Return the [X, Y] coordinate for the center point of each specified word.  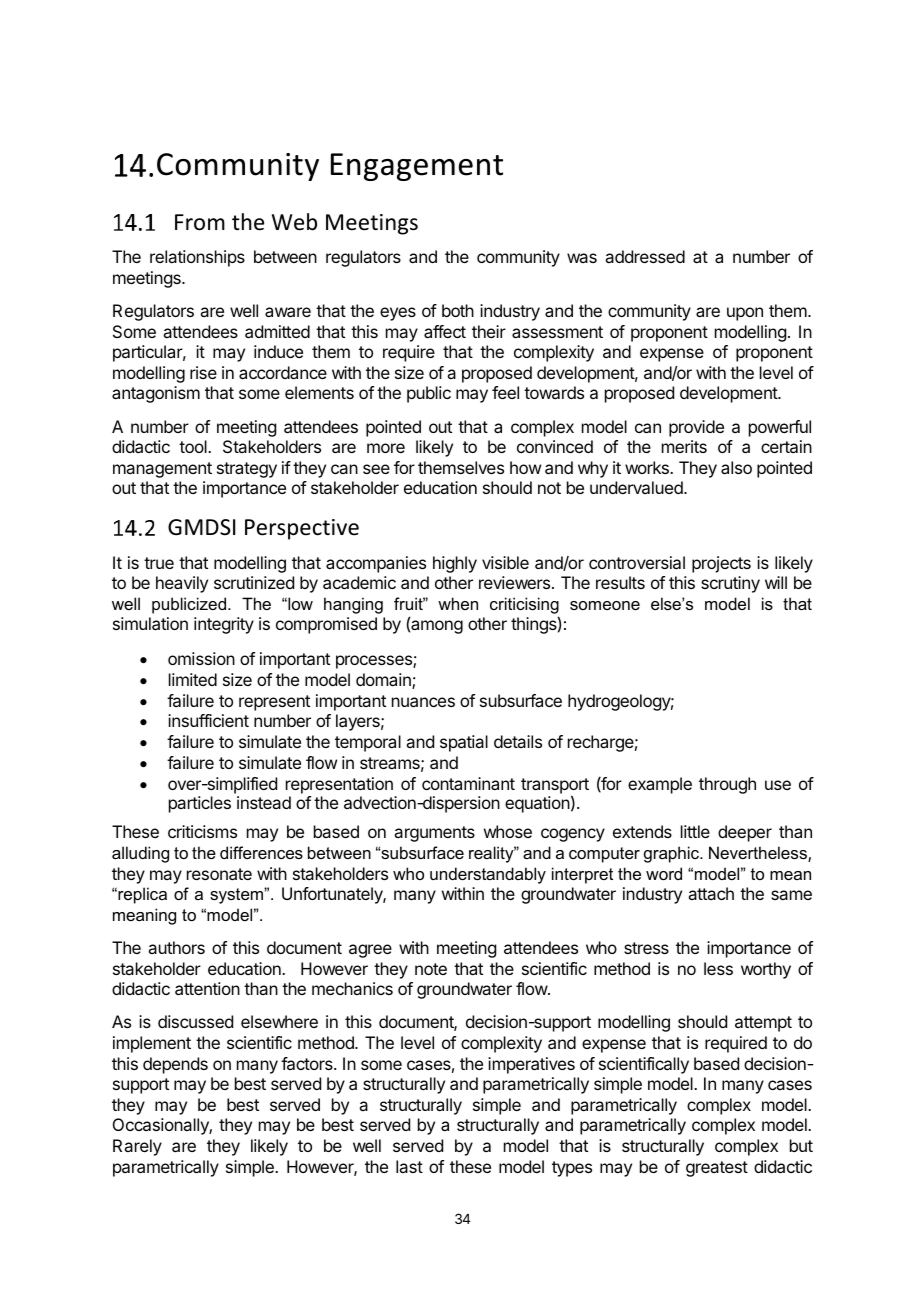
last [409, 1166]
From [200, 222]
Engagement [417, 167]
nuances [423, 702]
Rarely [137, 1147]
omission [201, 658]
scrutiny [730, 584]
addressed [645, 256]
